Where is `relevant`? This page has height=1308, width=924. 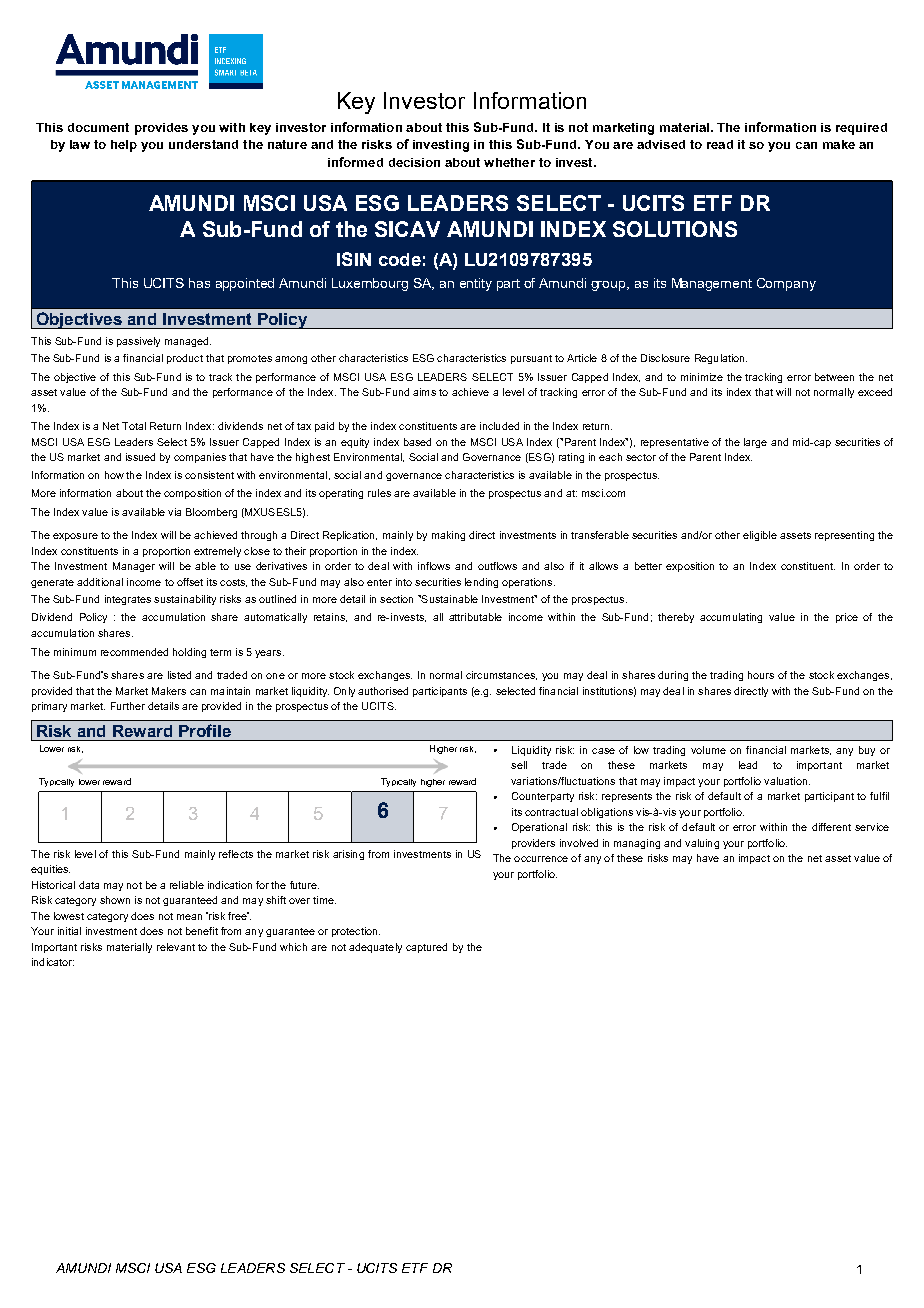 relevant is located at coordinates (176, 947).
